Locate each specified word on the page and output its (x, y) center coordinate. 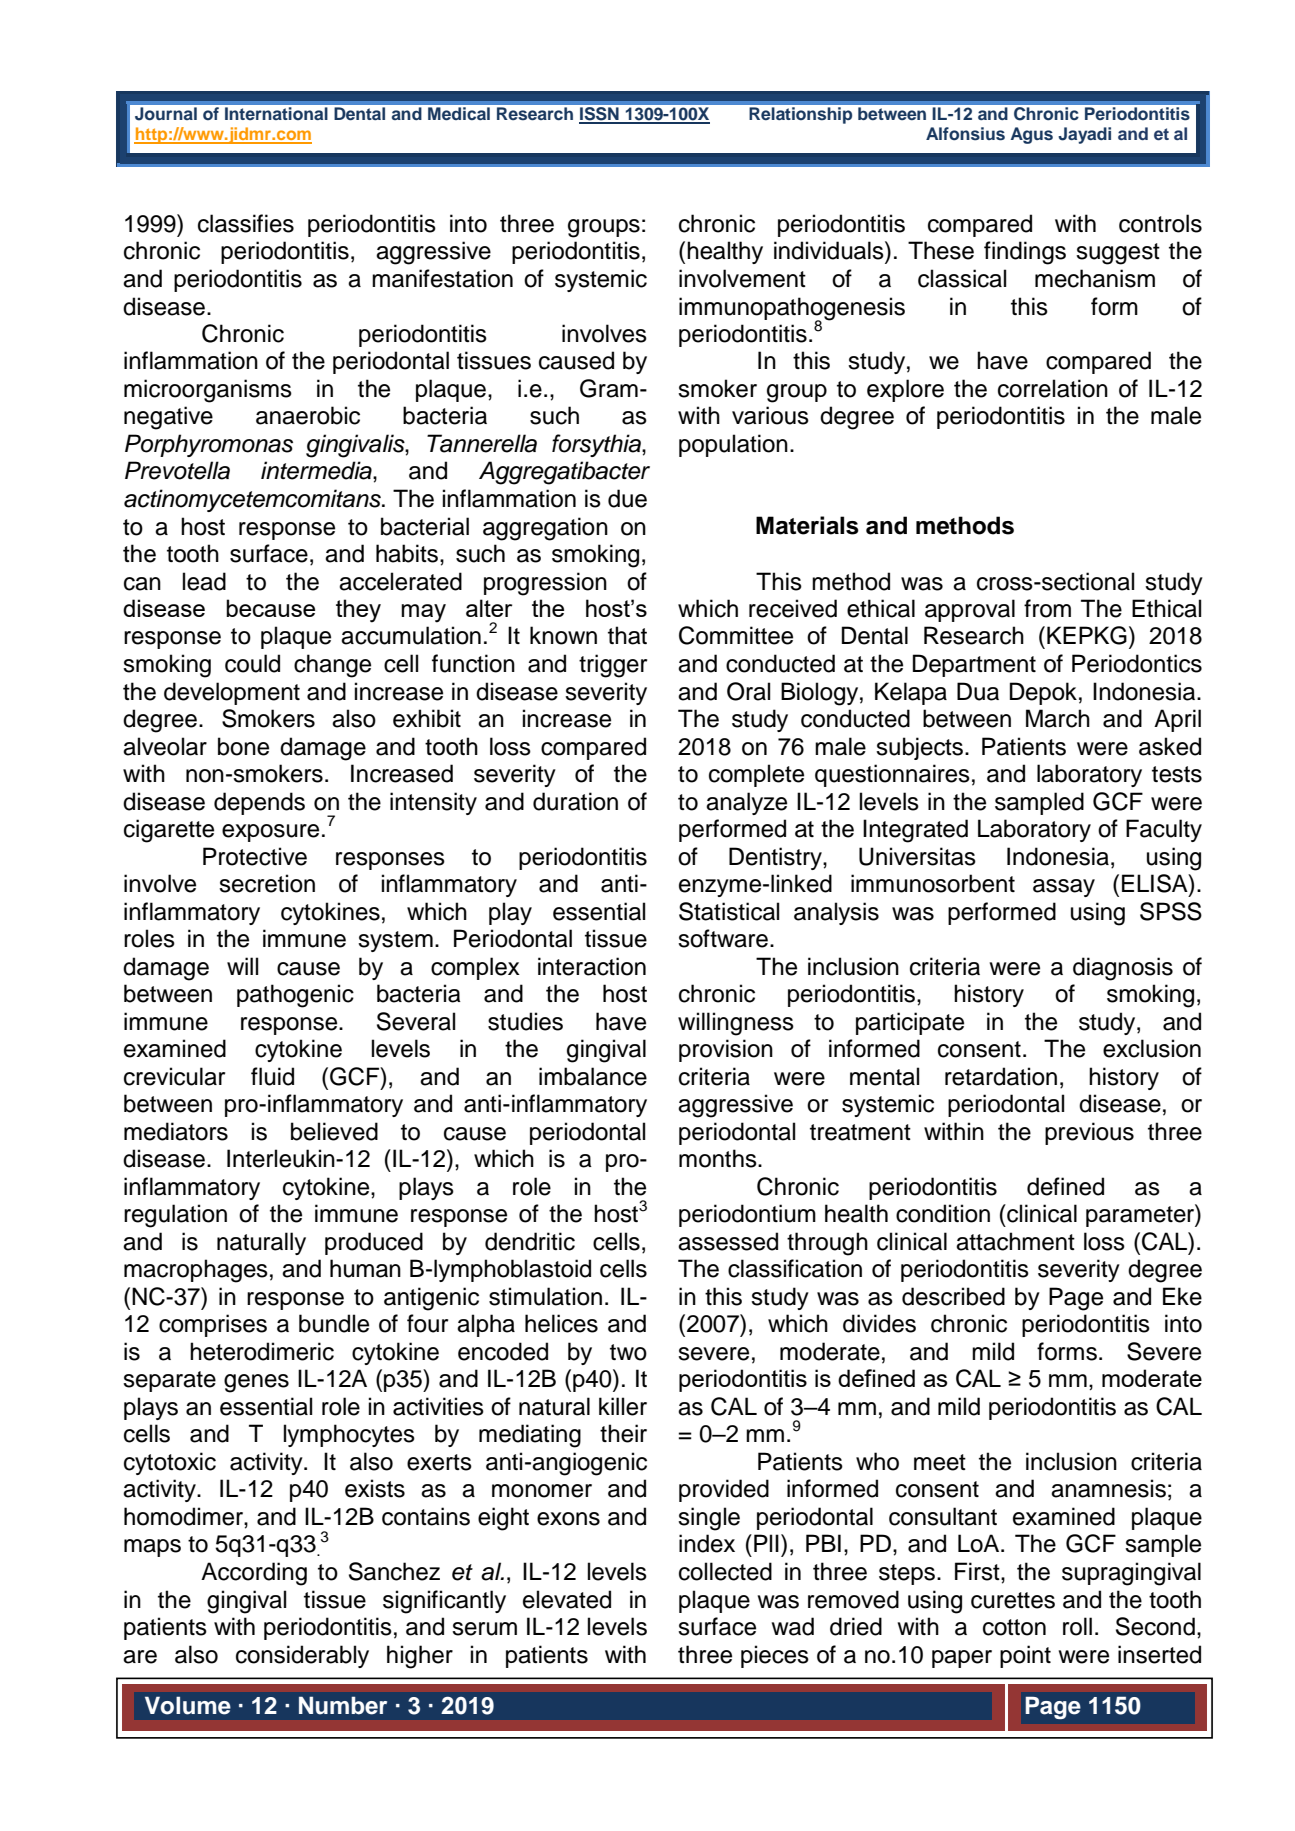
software (723, 938)
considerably (302, 1656)
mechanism (1095, 278)
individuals (830, 250)
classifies (246, 223)
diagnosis (1123, 969)
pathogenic (295, 996)
